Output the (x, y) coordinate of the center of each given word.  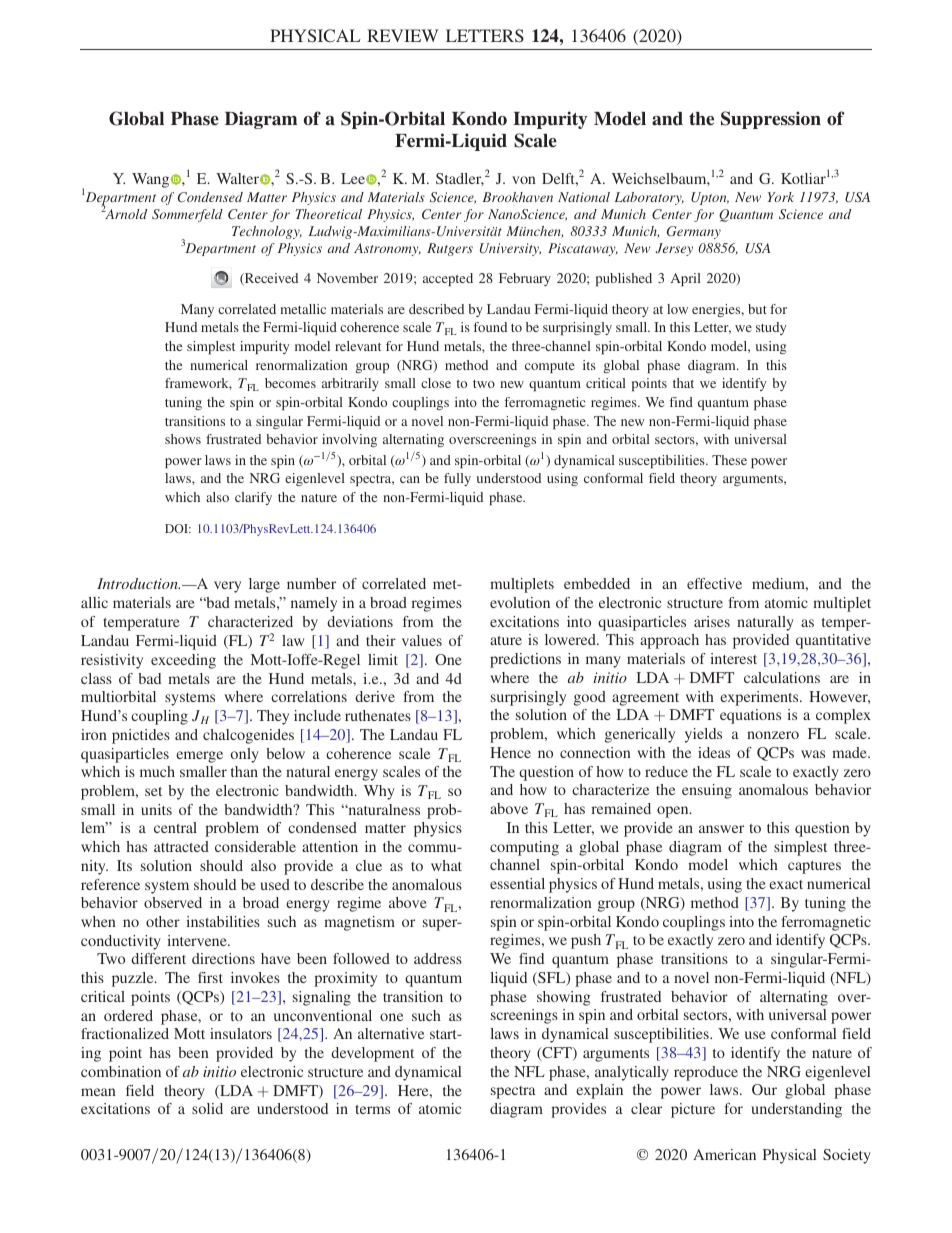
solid (207, 1108)
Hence (510, 752)
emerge (199, 757)
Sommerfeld (187, 215)
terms (372, 1109)
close (436, 383)
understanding (796, 1110)
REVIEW (403, 35)
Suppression (771, 120)
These (729, 460)
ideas (714, 752)
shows (183, 439)
